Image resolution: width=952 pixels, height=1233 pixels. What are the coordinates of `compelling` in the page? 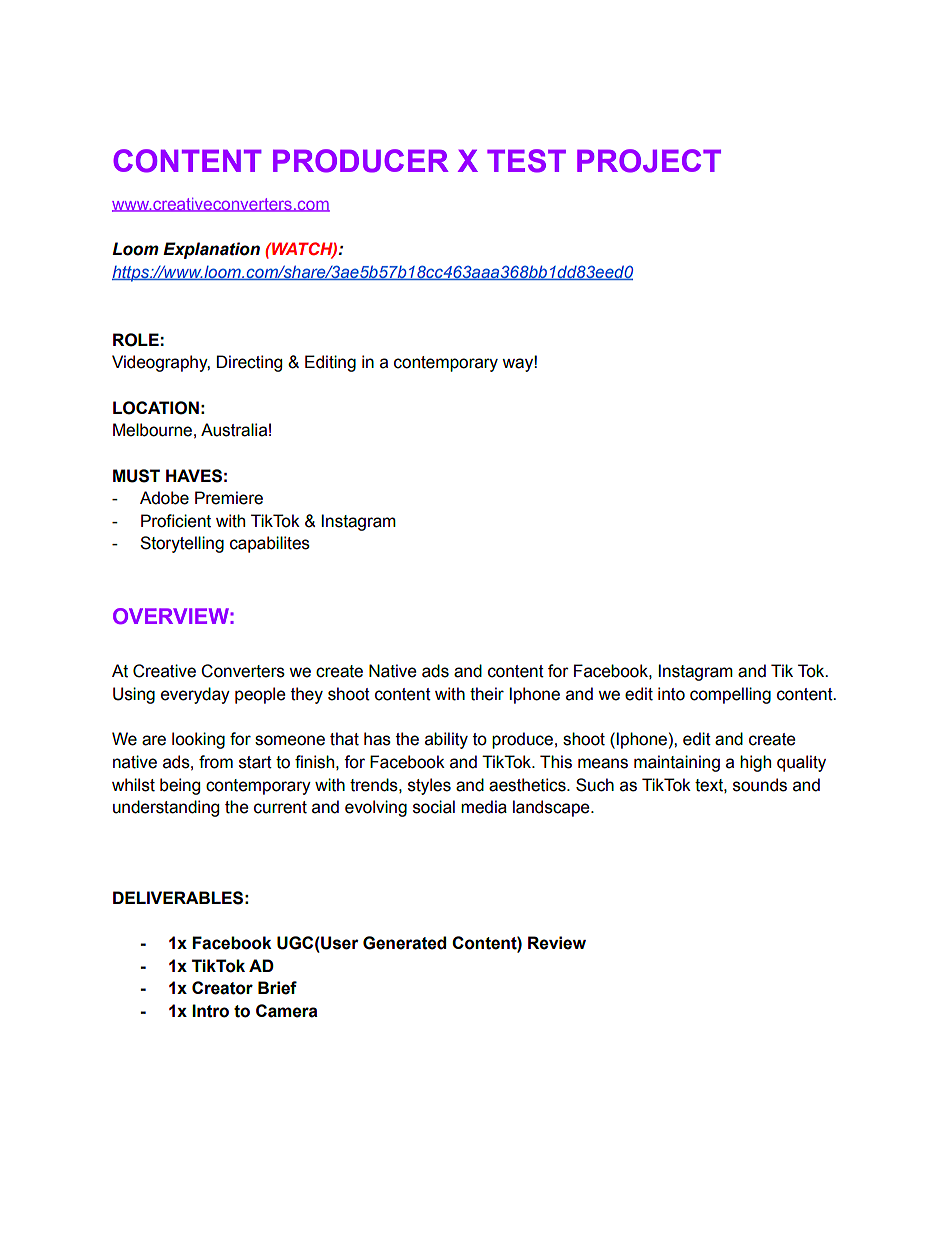 It's located at (730, 695).
